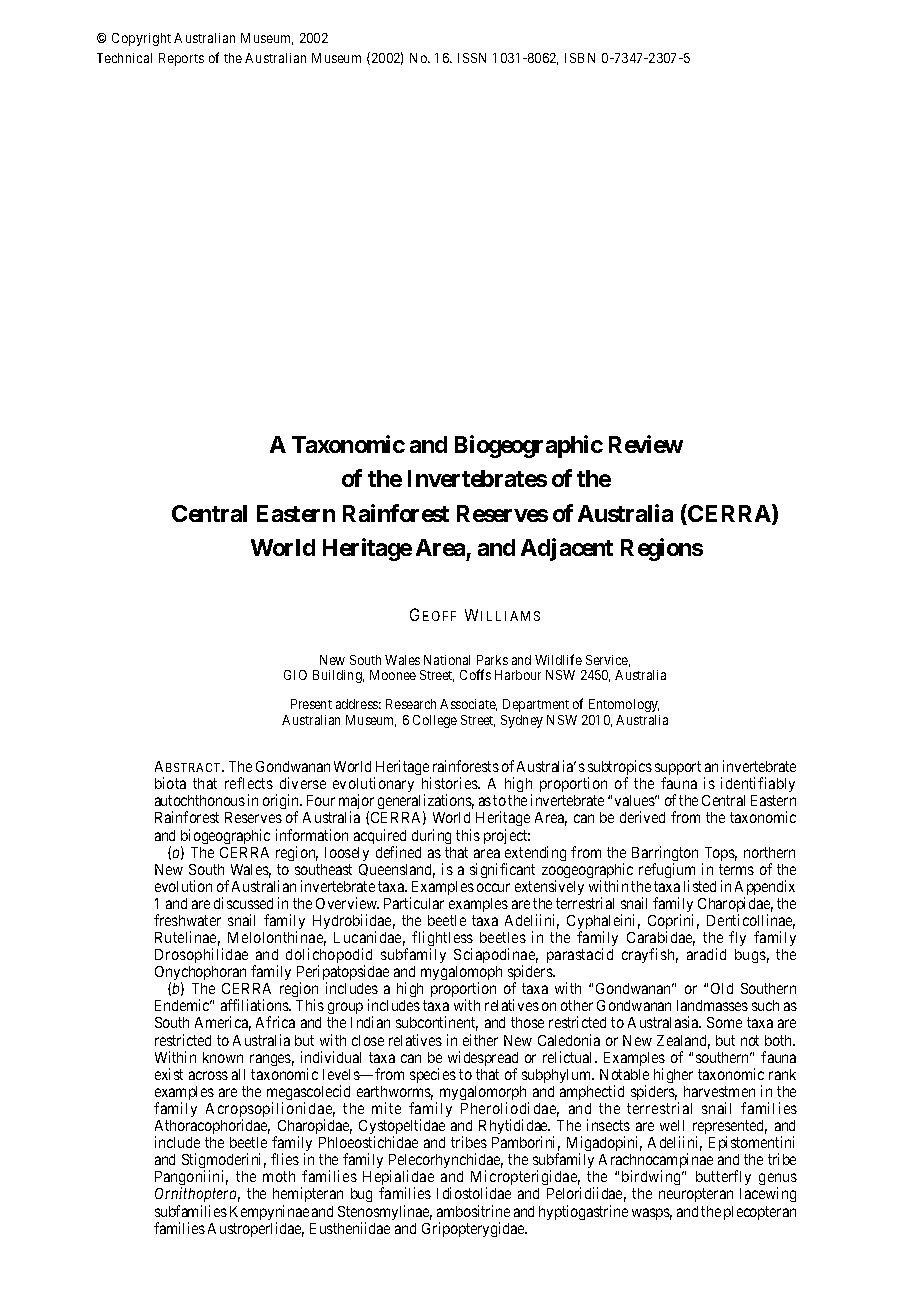 This document has width=924, height=1308. What do you see at coordinates (646, 444) in the document?
I see `Review` at bounding box center [646, 444].
